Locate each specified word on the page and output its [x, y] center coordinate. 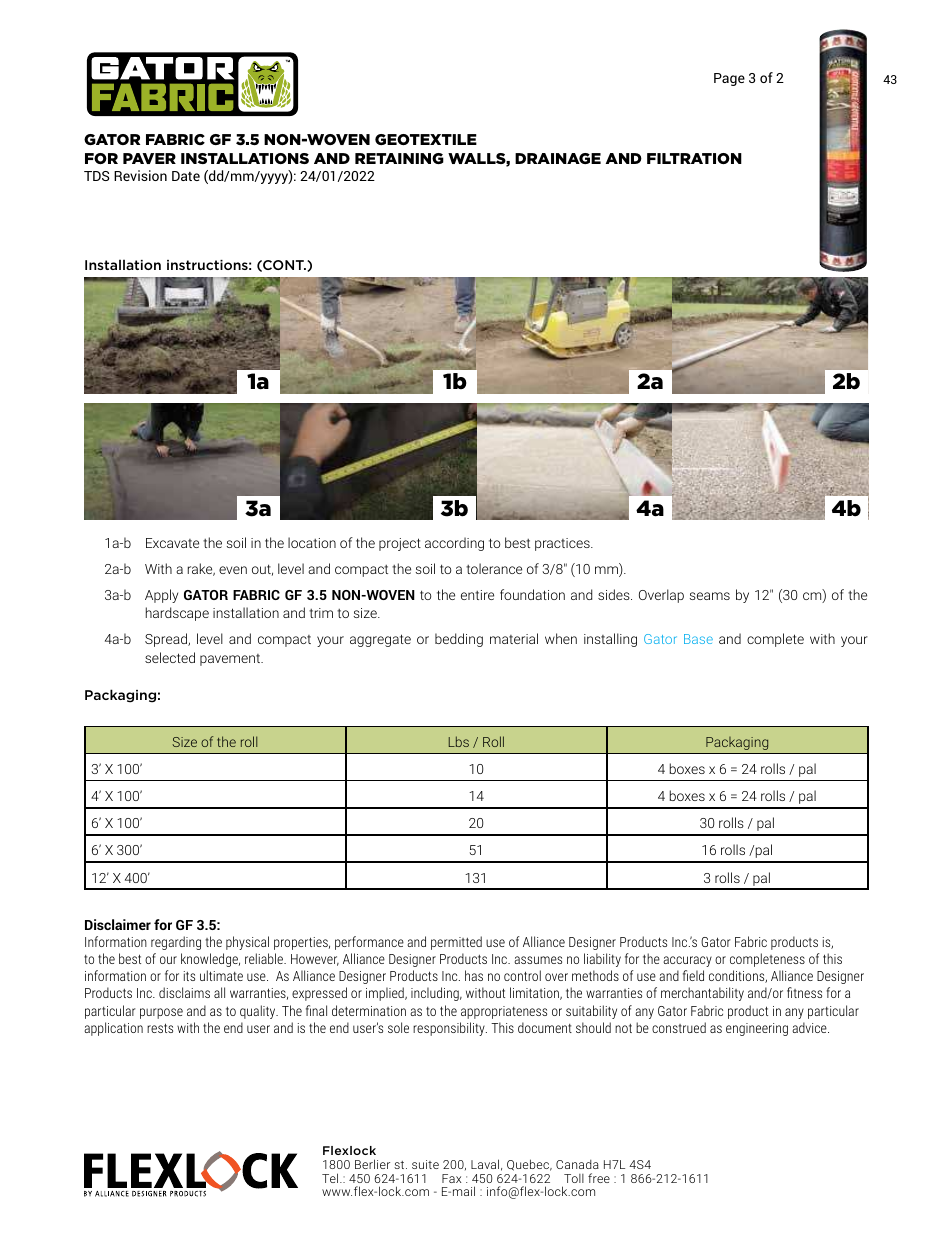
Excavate [172, 543]
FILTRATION [694, 158]
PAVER [149, 158]
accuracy [687, 961]
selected [170, 657]
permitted [456, 943]
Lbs [459, 741]
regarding [176, 943]
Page [729, 79]
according [454, 544]
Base [698, 639]
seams [710, 596]
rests [160, 1028]
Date [186, 176]
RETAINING [399, 158]
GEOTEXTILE [426, 139]
